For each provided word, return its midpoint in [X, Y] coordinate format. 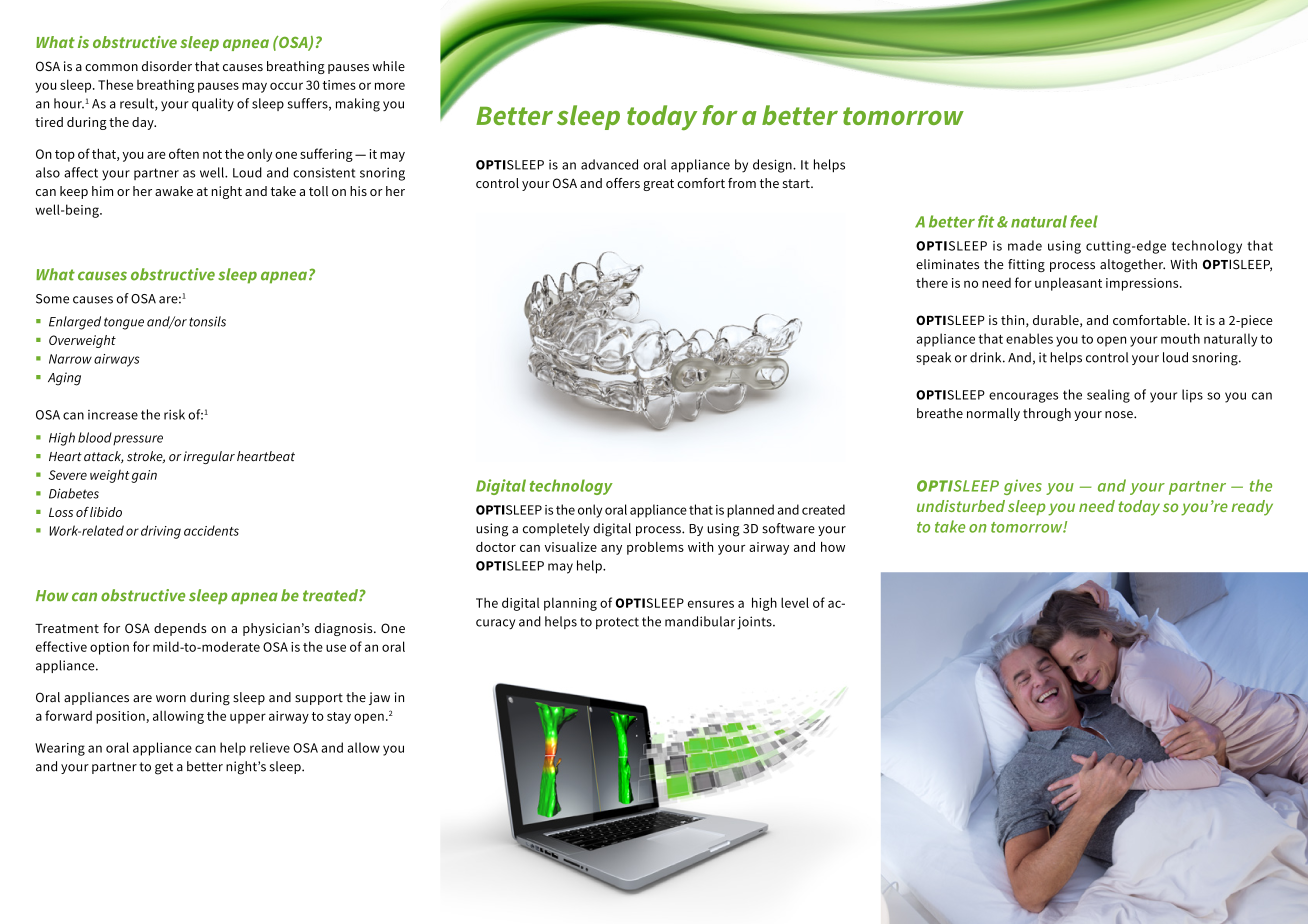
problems [655, 548]
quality [213, 104]
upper [248, 718]
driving [161, 532]
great [658, 185]
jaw [379, 698]
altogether [1132, 265]
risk [174, 414]
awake [174, 191]
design [773, 166]
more [390, 86]
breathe [940, 413]
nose [1120, 415]
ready [1252, 508]
